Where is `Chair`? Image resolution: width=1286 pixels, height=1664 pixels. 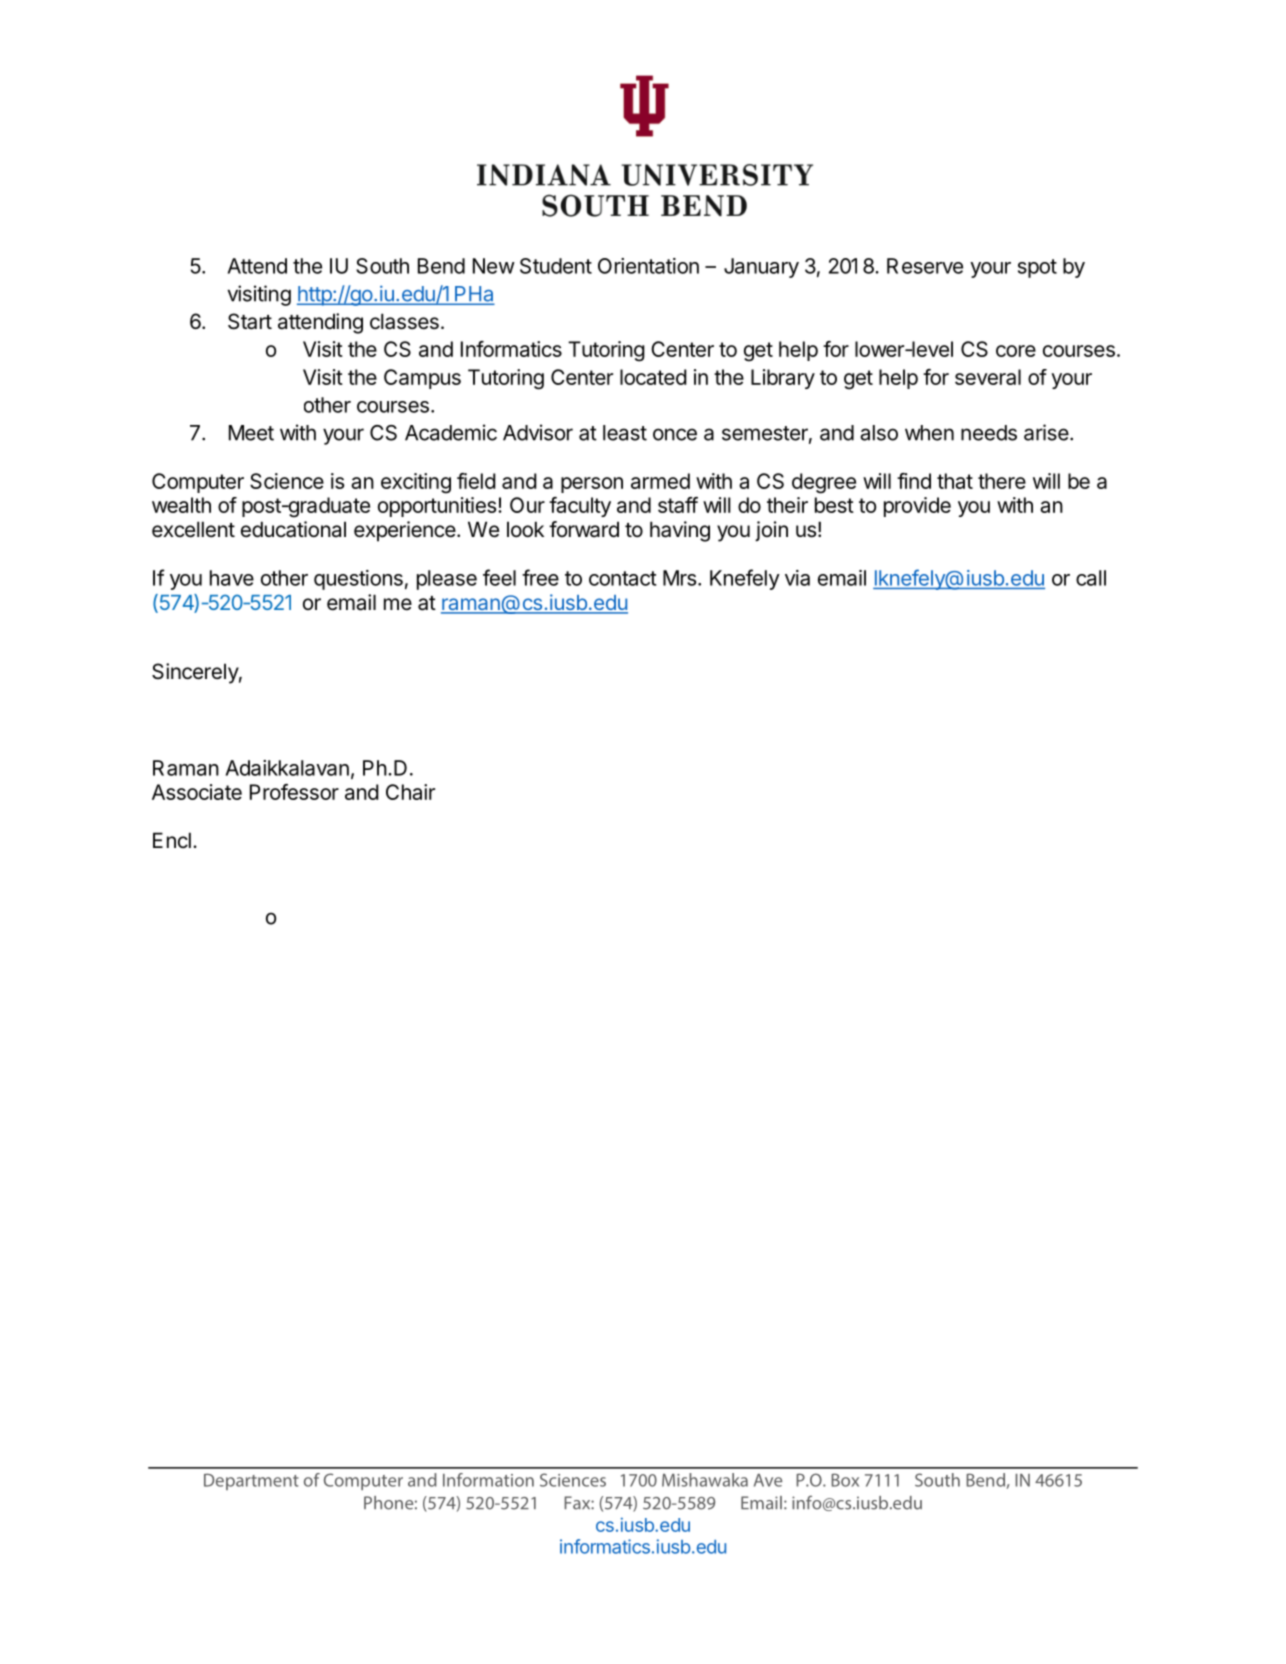 Chair is located at coordinates (410, 792).
